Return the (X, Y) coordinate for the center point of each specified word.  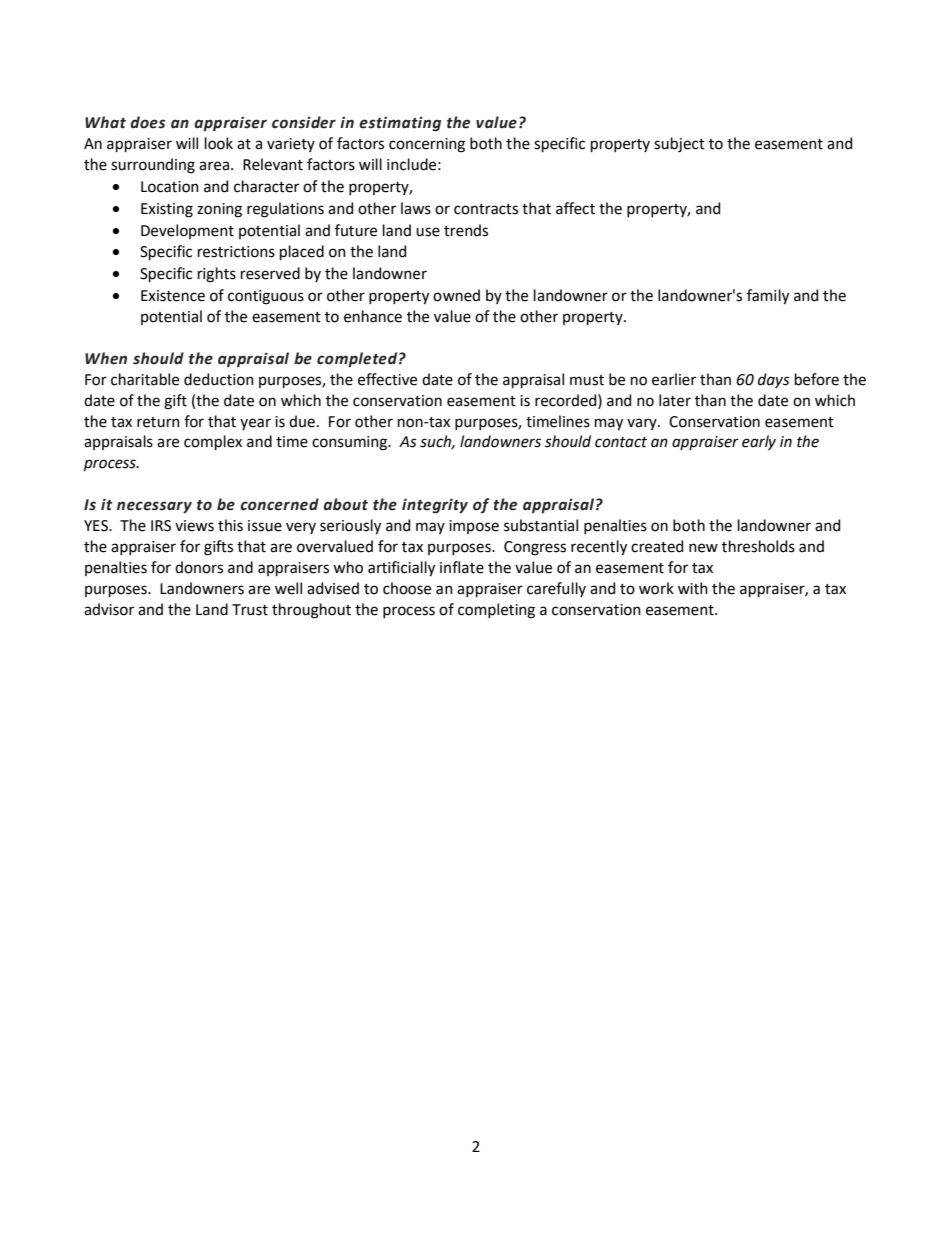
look (219, 143)
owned (456, 295)
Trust (250, 610)
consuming (351, 443)
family (768, 297)
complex (213, 442)
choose (407, 588)
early (759, 442)
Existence (173, 296)
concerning (427, 145)
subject (679, 145)
